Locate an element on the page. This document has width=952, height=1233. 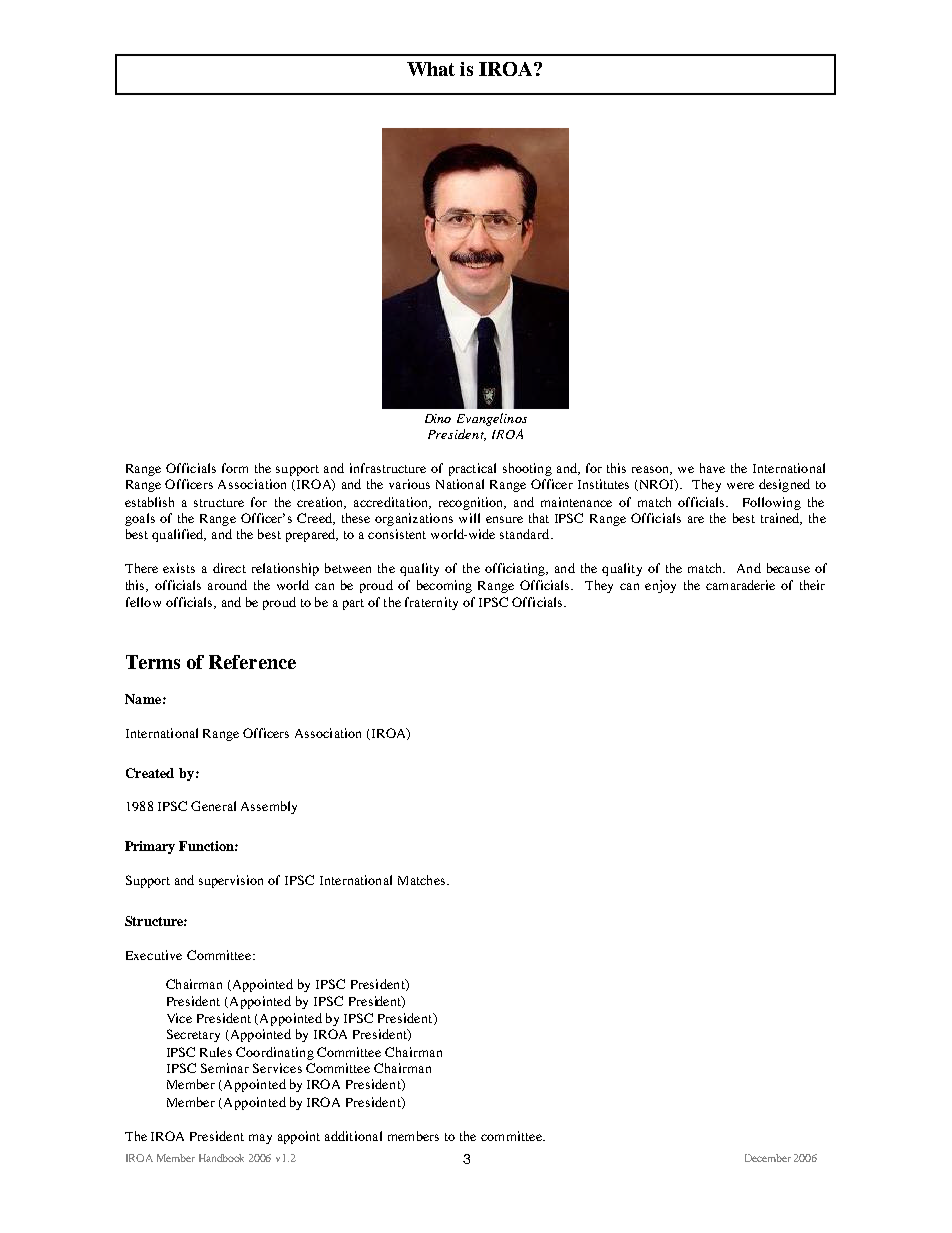
December is located at coordinates (768, 1158).
